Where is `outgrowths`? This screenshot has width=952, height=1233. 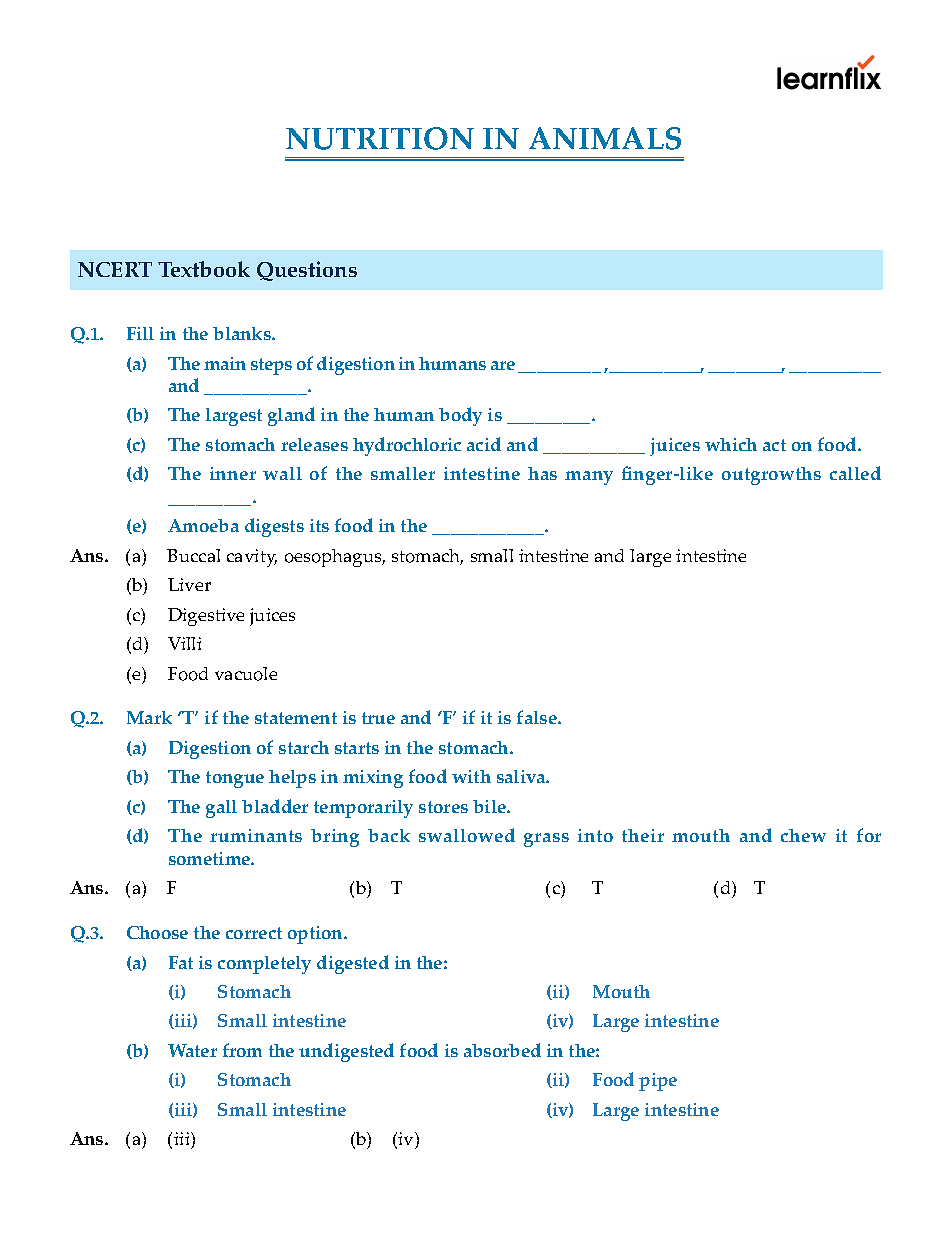
outgrowths is located at coordinates (771, 476).
